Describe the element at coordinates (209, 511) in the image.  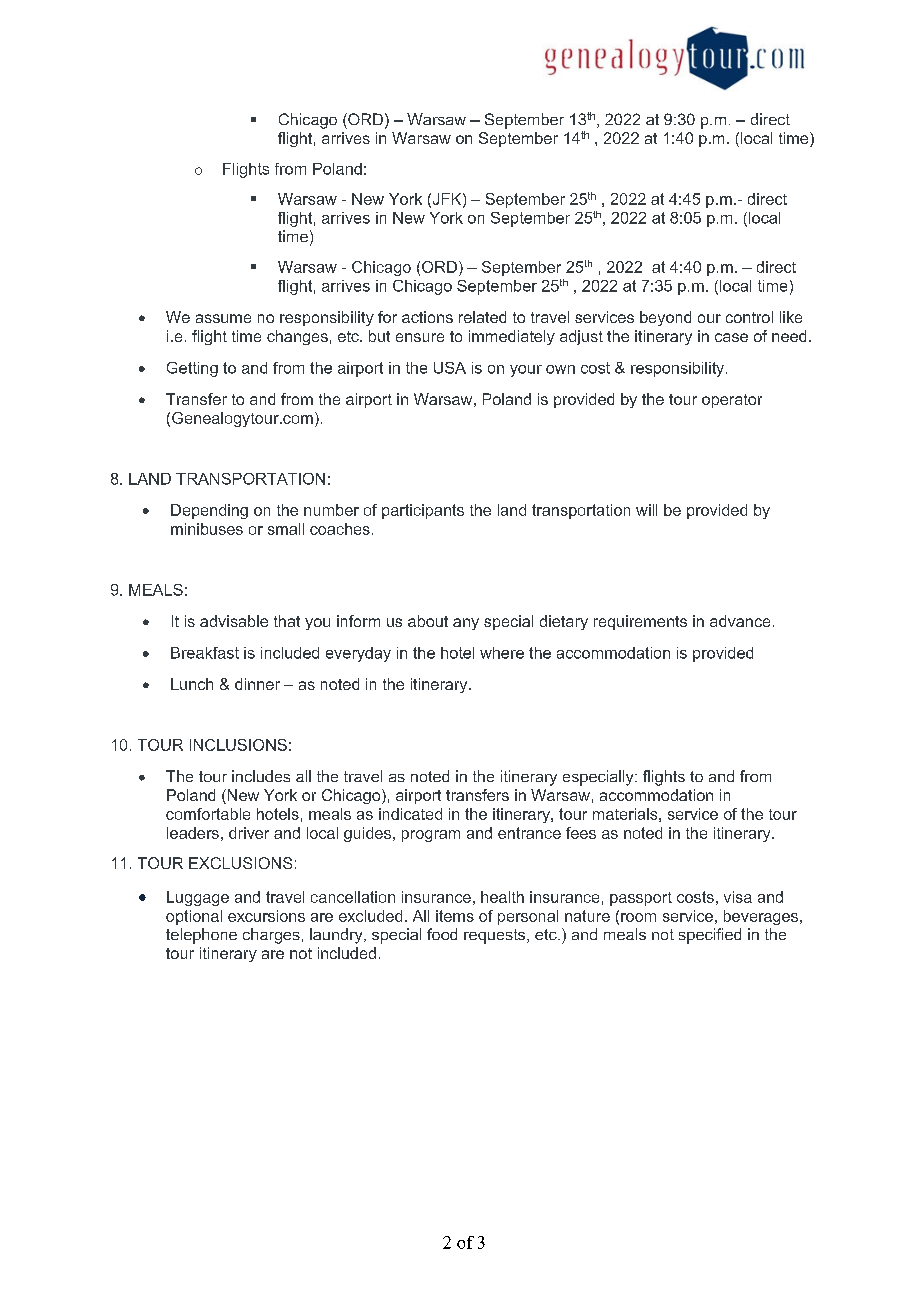
I see `Depending` at that location.
